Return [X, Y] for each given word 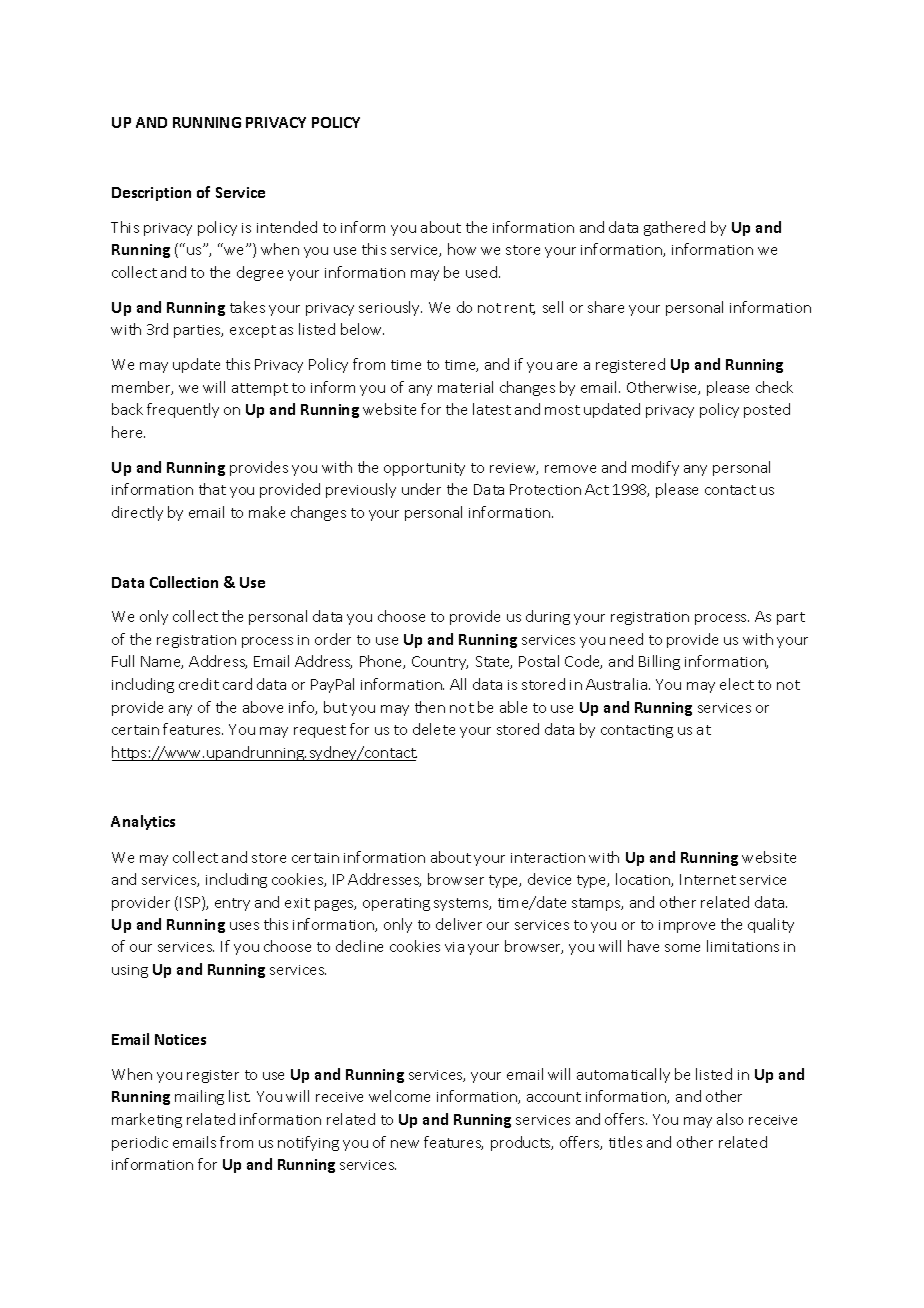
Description [151, 194]
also [730, 1119]
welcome [399, 1096]
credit [199, 684]
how [462, 249]
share [606, 307]
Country [440, 663]
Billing [659, 662]
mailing [199, 1097]
